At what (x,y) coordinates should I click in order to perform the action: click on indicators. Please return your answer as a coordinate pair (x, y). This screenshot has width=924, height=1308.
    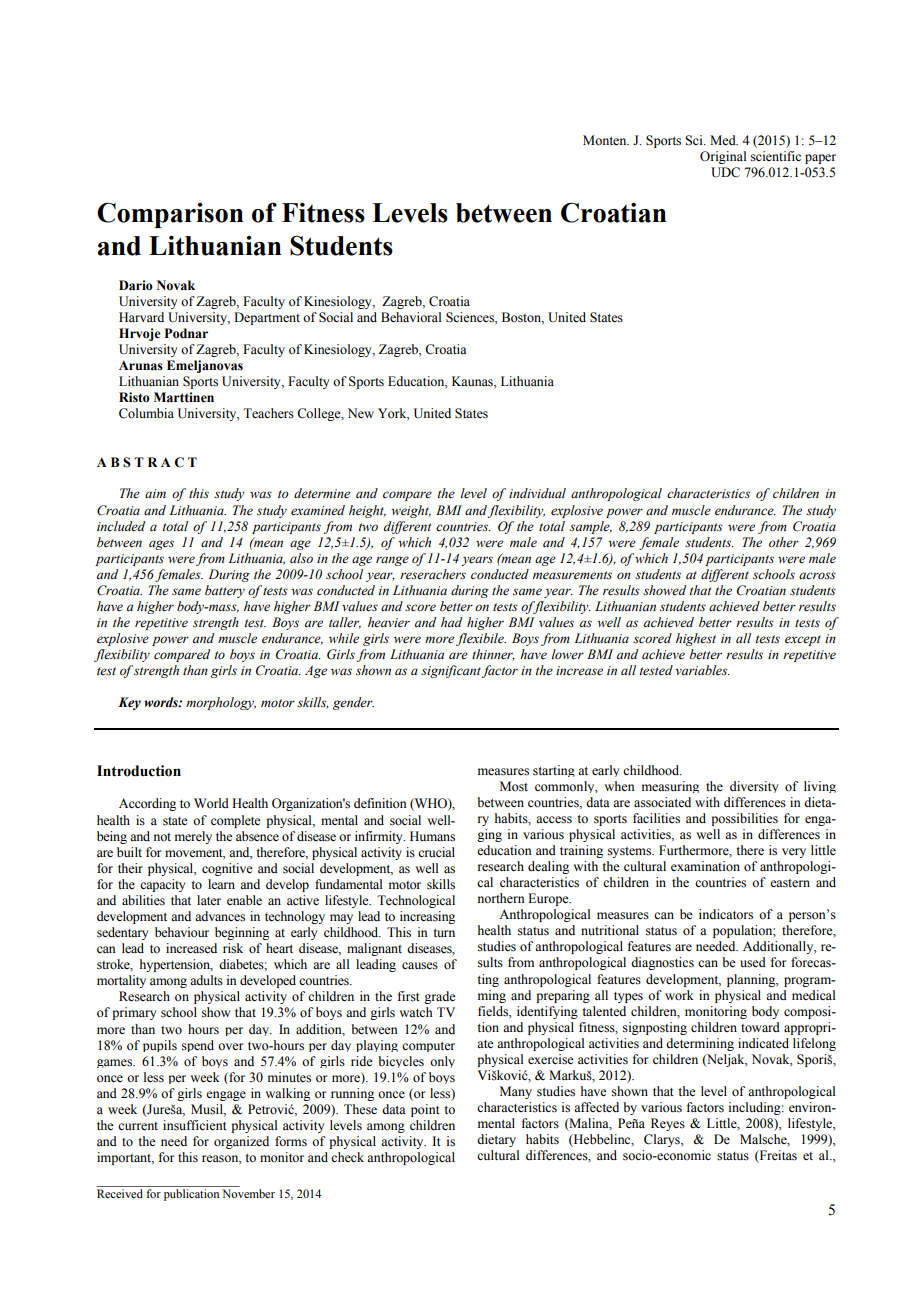
    Looking at the image, I should click on (726, 914).
